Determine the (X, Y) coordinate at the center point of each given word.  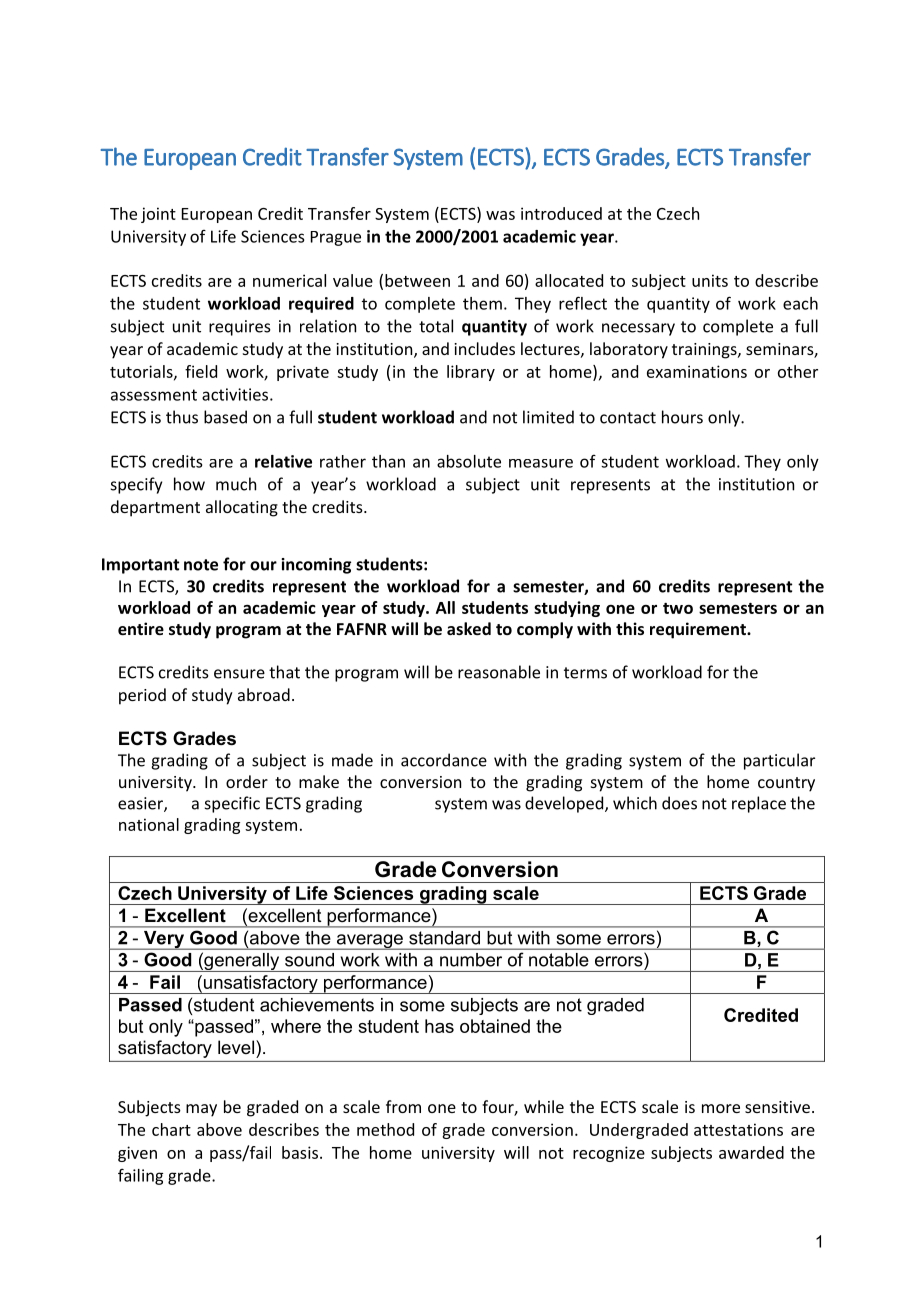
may (201, 1110)
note (201, 565)
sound (309, 960)
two (678, 608)
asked (469, 628)
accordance (444, 760)
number (471, 960)
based (225, 417)
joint (158, 215)
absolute (469, 461)
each (800, 303)
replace (759, 804)
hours (682, 417)
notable (558, 960)
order (247, 781)
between (417, 280)
